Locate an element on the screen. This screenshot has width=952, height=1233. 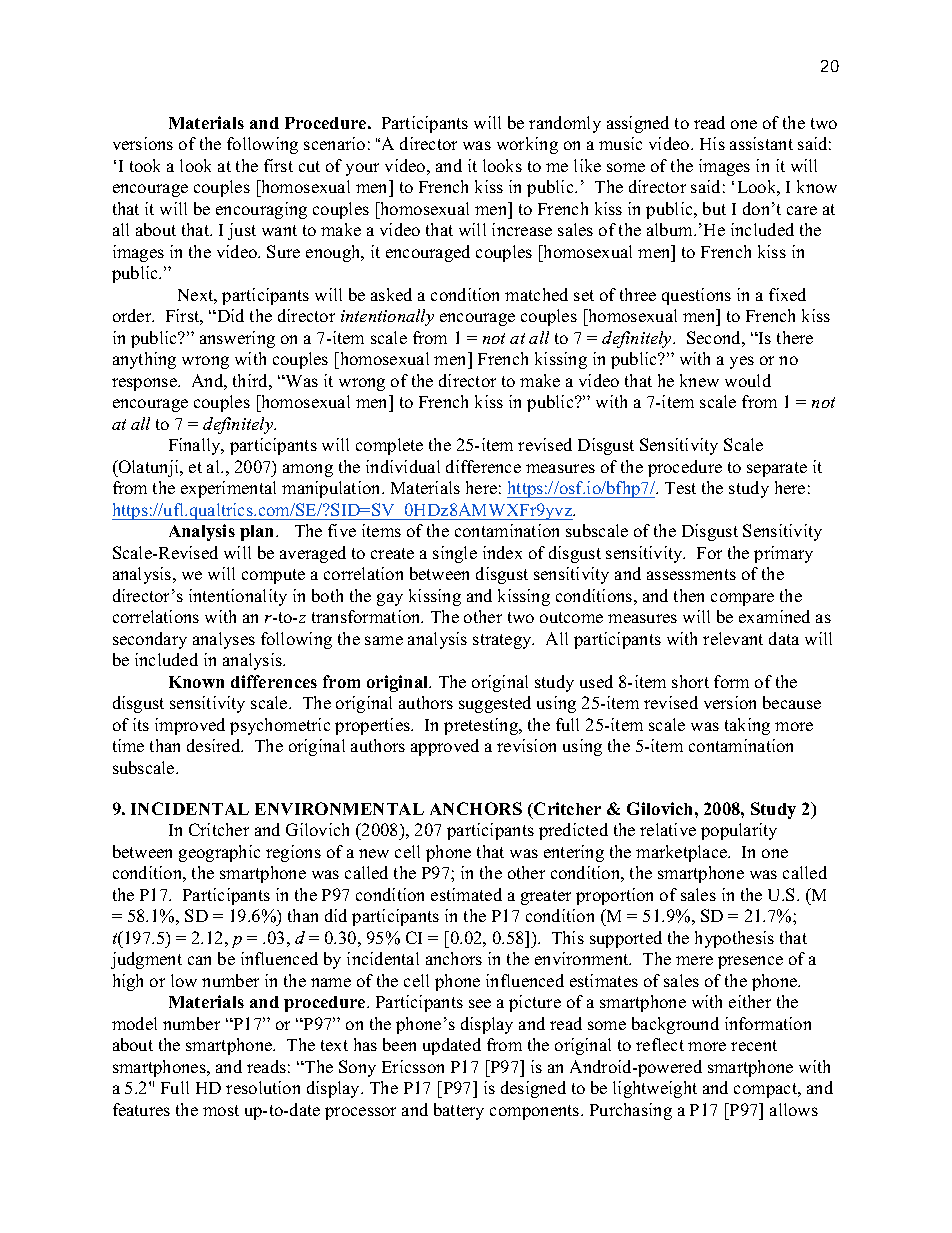
working is located at coordinates (527, 145).
